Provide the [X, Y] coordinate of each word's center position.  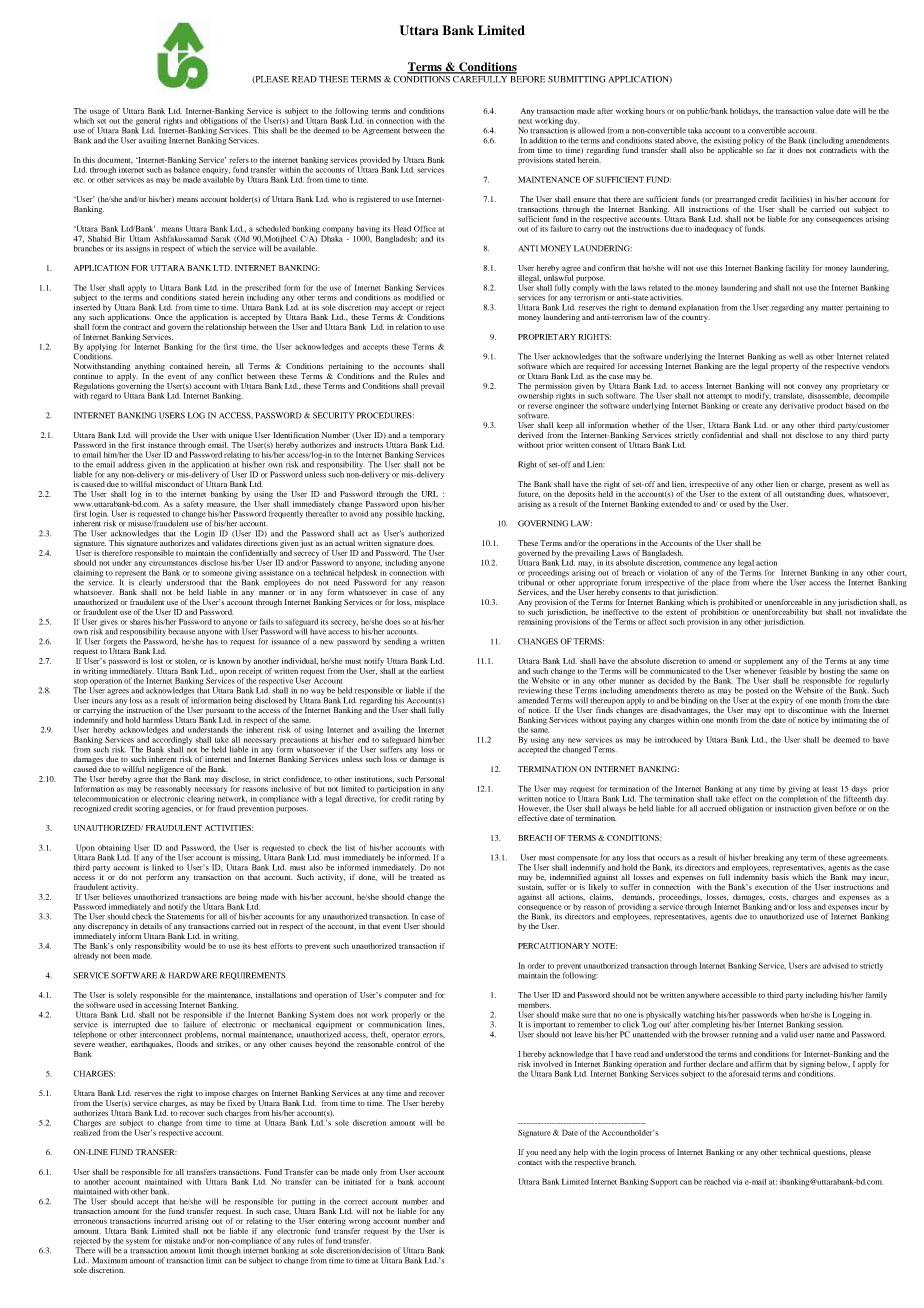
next [525, 121]
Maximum [109, 1260]
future [529, 494]
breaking [769, 858]
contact [530, 1163]
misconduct [174, 484]
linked [163, 867]
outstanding [805, 493]
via [737, 1182]
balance [187, 168]
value [825, 111]
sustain [531, 886]
